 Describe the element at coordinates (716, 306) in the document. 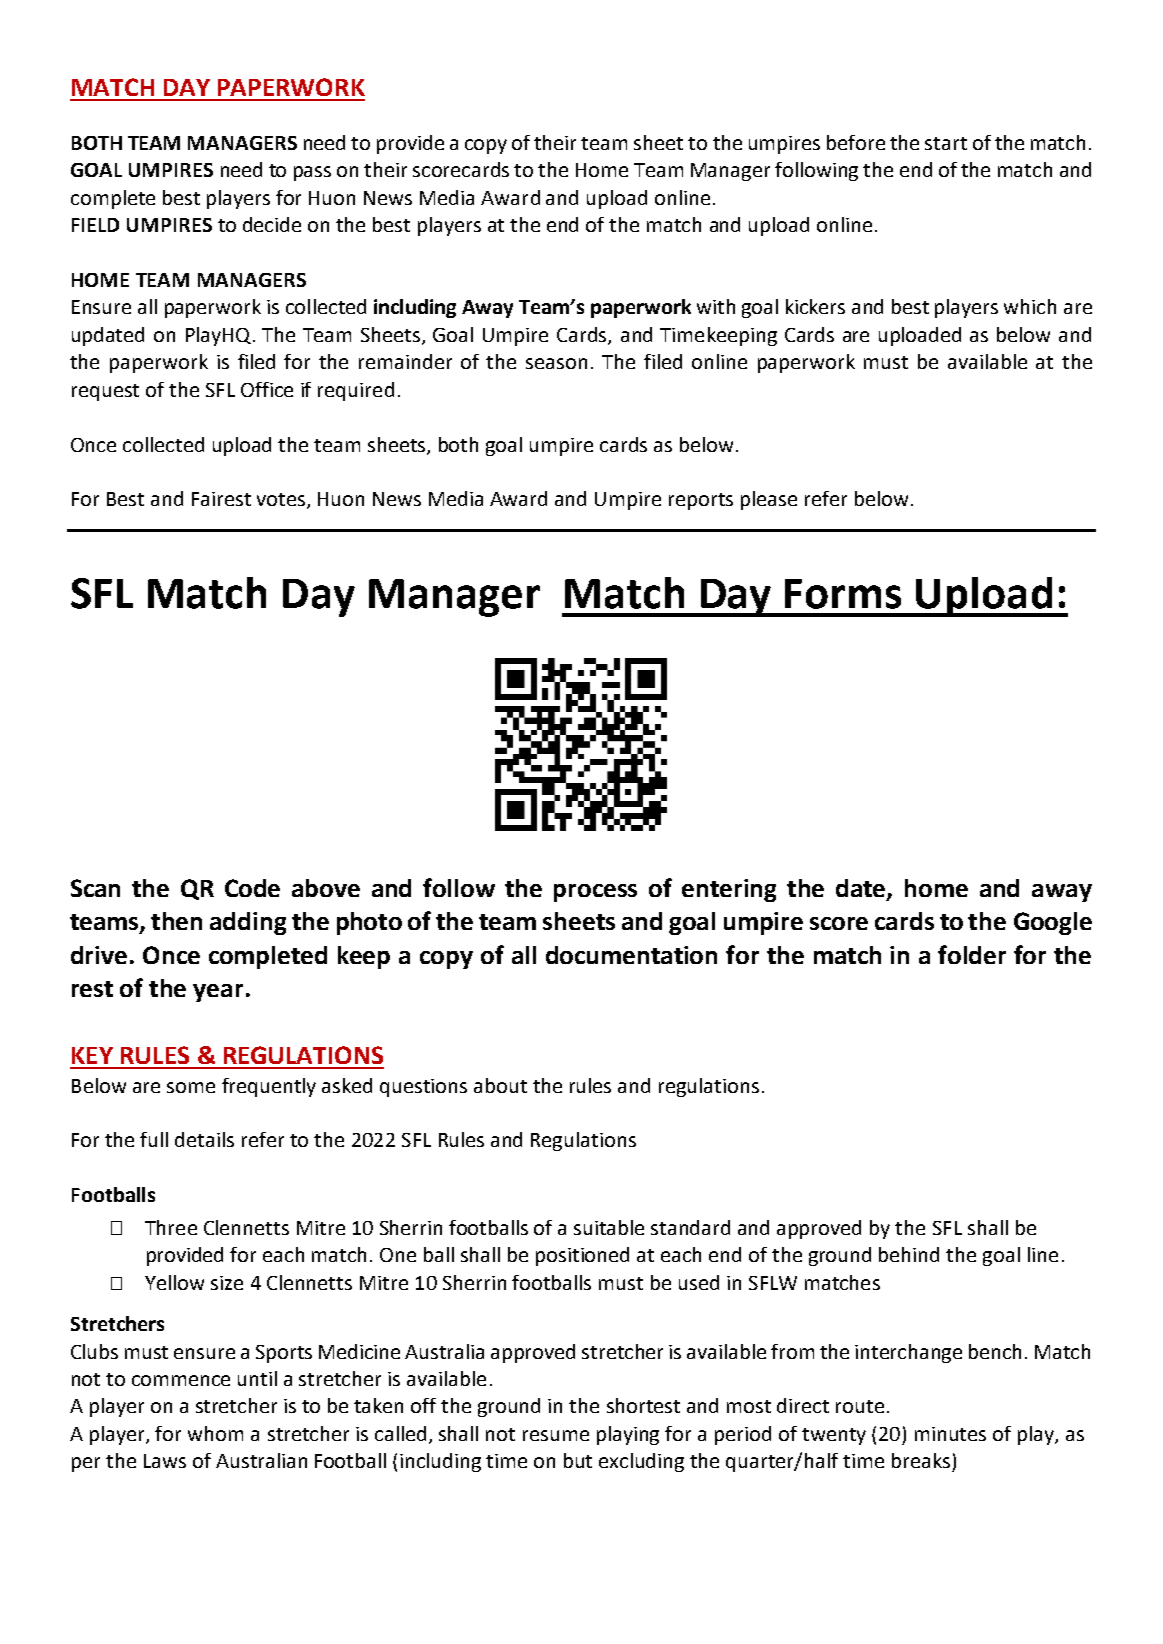

I see `with` at that location.
